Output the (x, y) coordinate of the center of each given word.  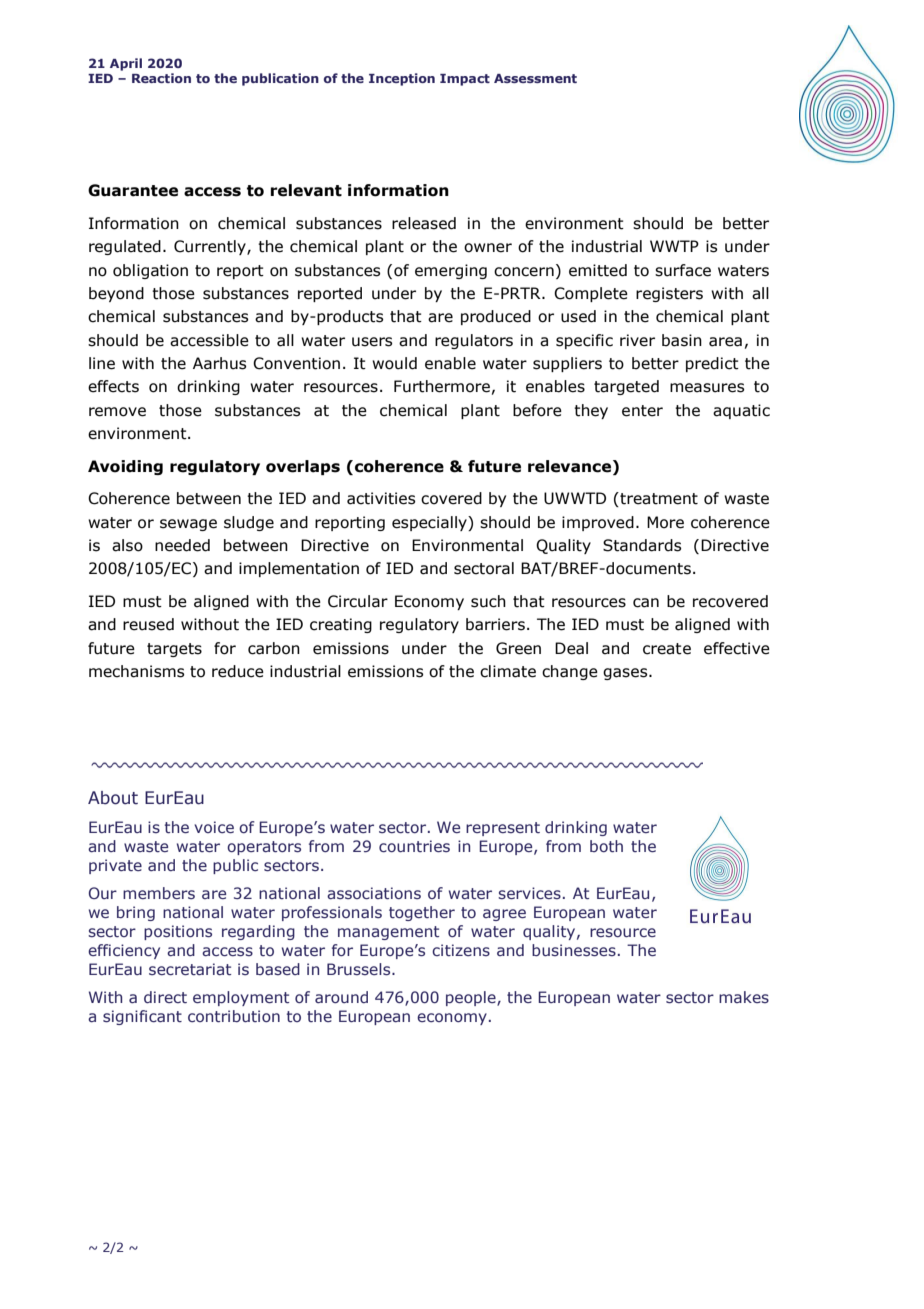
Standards (642, 545)
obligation (150, 271)
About (113, 798)
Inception (402, 79)
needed (182, 545)
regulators (474, 341)
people (472, 998)
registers (669, 294)
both (606, 846)
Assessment (535, 78)
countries (414, 846)
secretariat (190, 969)
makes (744, 997)
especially (430, 523)
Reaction (161, 78)
